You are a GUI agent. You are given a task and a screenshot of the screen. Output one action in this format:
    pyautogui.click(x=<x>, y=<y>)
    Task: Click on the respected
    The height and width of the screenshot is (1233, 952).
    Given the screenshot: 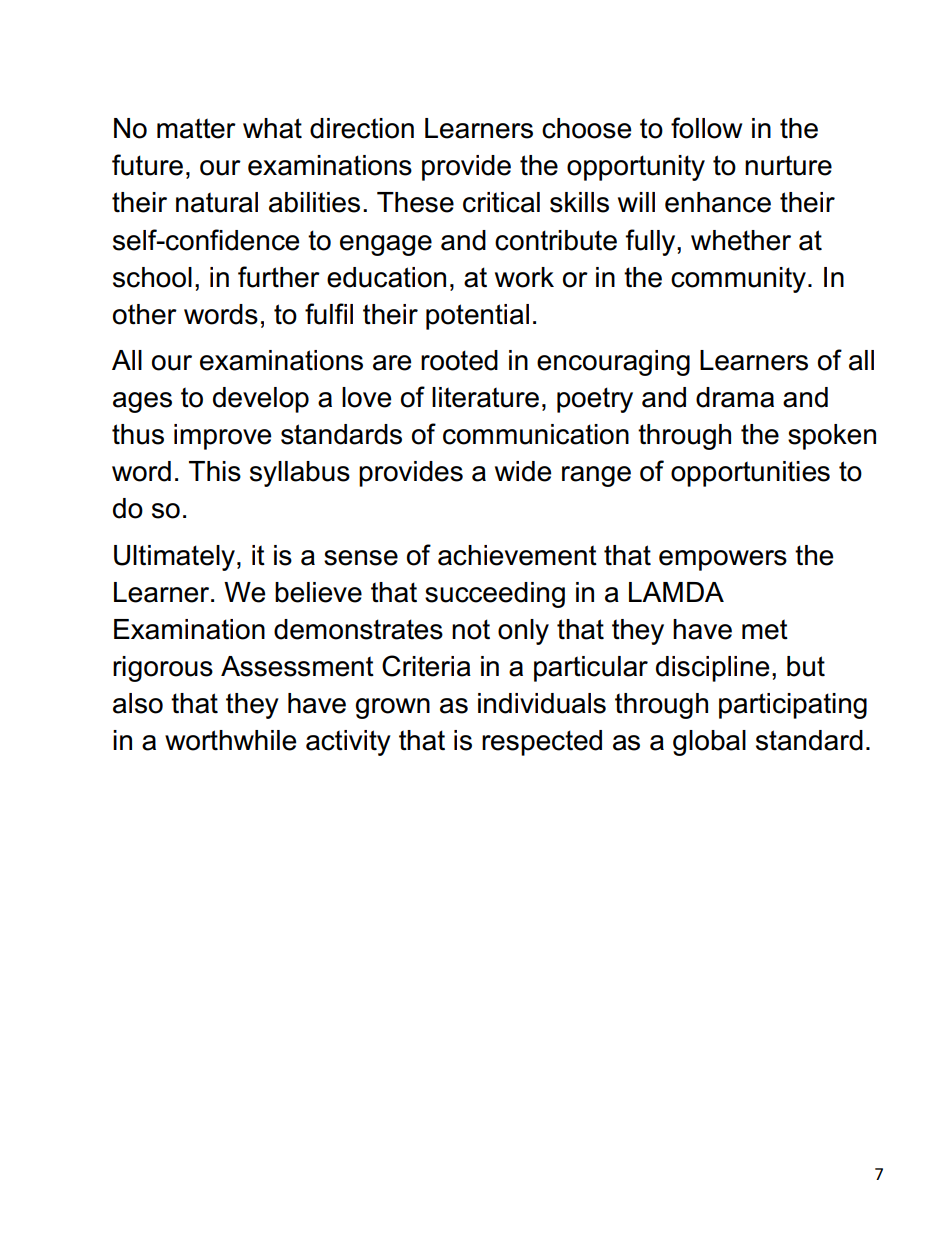 What is the action you would take?
    pyautogui.click(x=542, y=743)
